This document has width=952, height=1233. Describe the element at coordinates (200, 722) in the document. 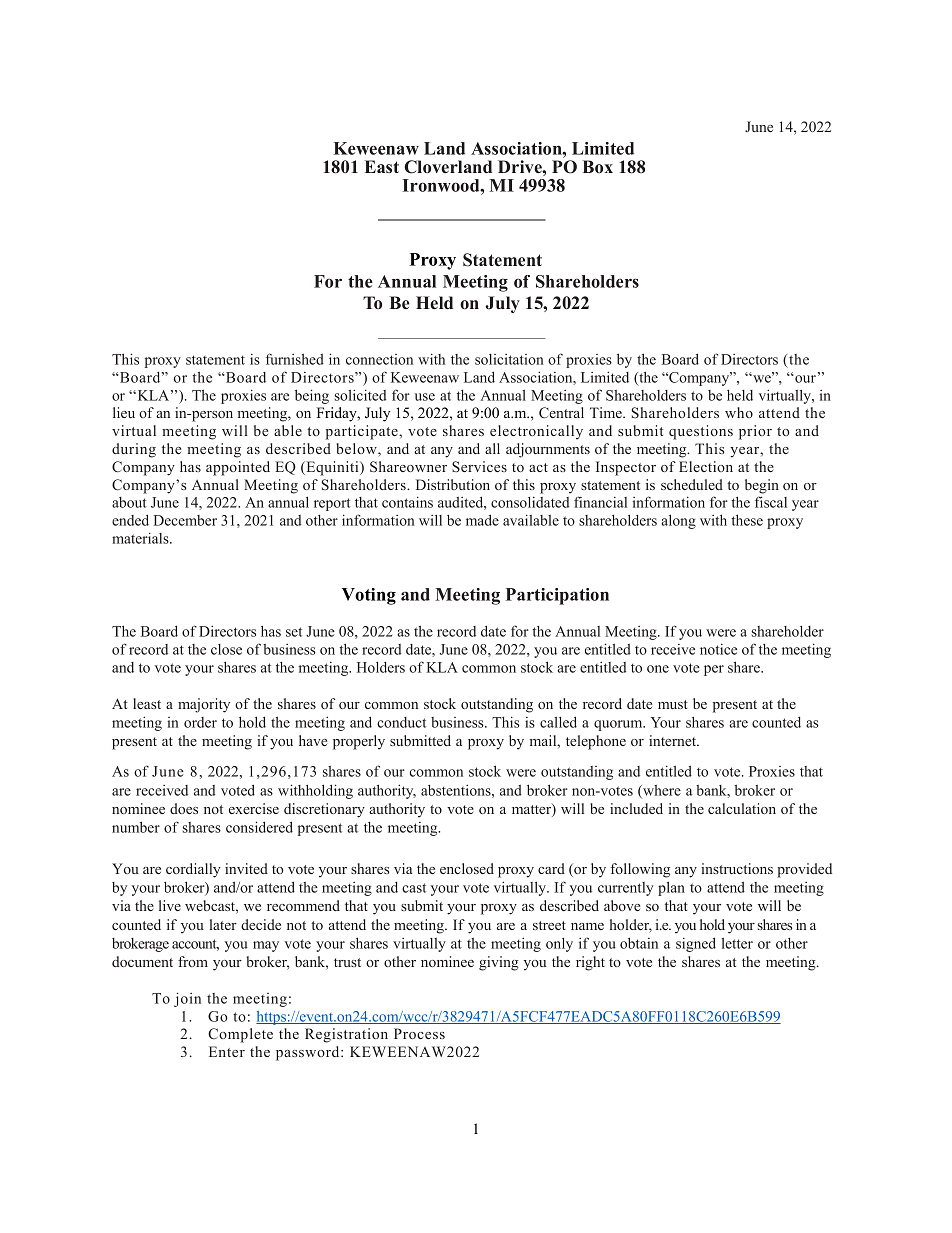

I see `order` at that location.
